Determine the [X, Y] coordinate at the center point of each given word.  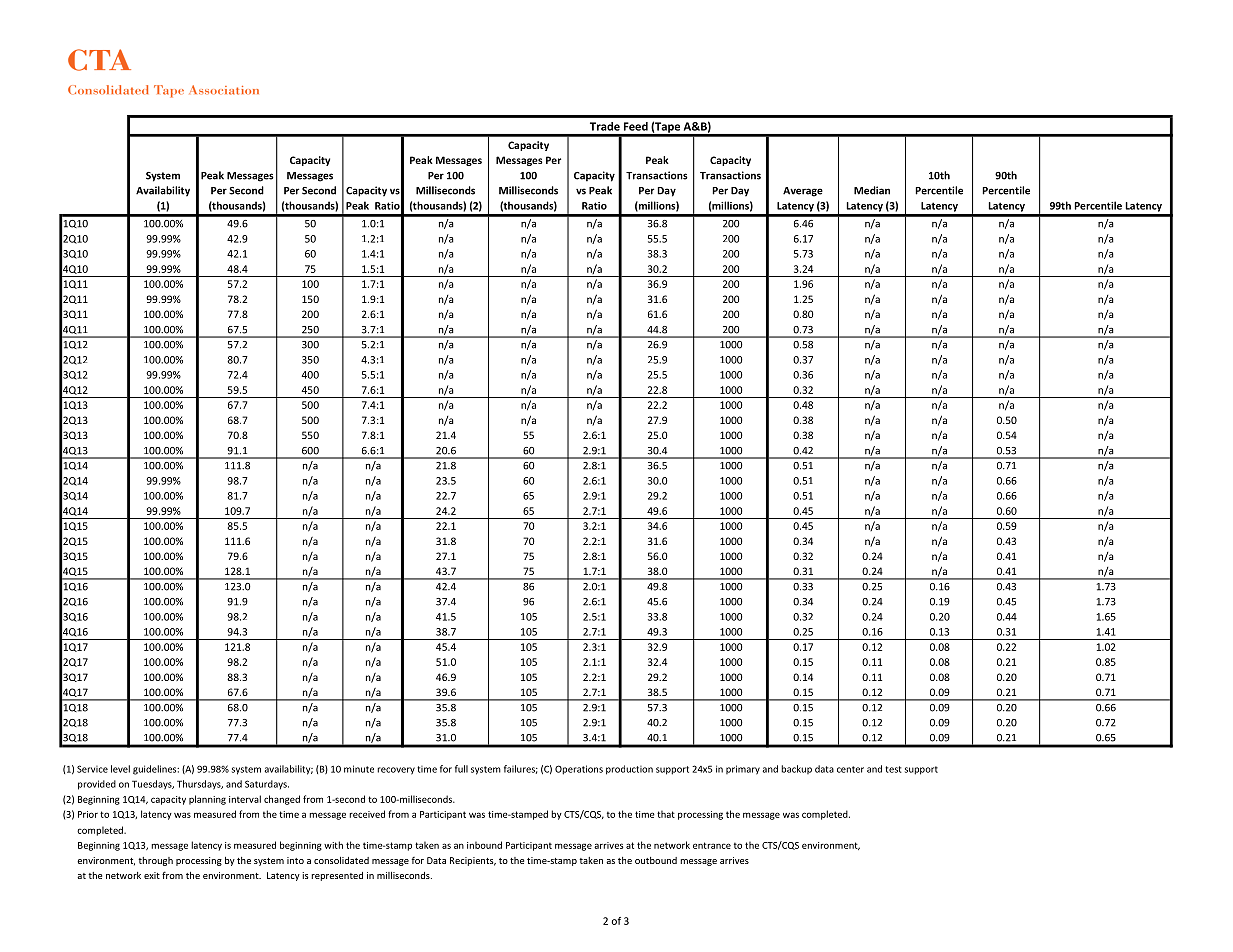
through [155, 861]
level [120, 769]
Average [803, 192]
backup [796, 769]
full [461, 769]
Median [872, 190]
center [850, 769]
